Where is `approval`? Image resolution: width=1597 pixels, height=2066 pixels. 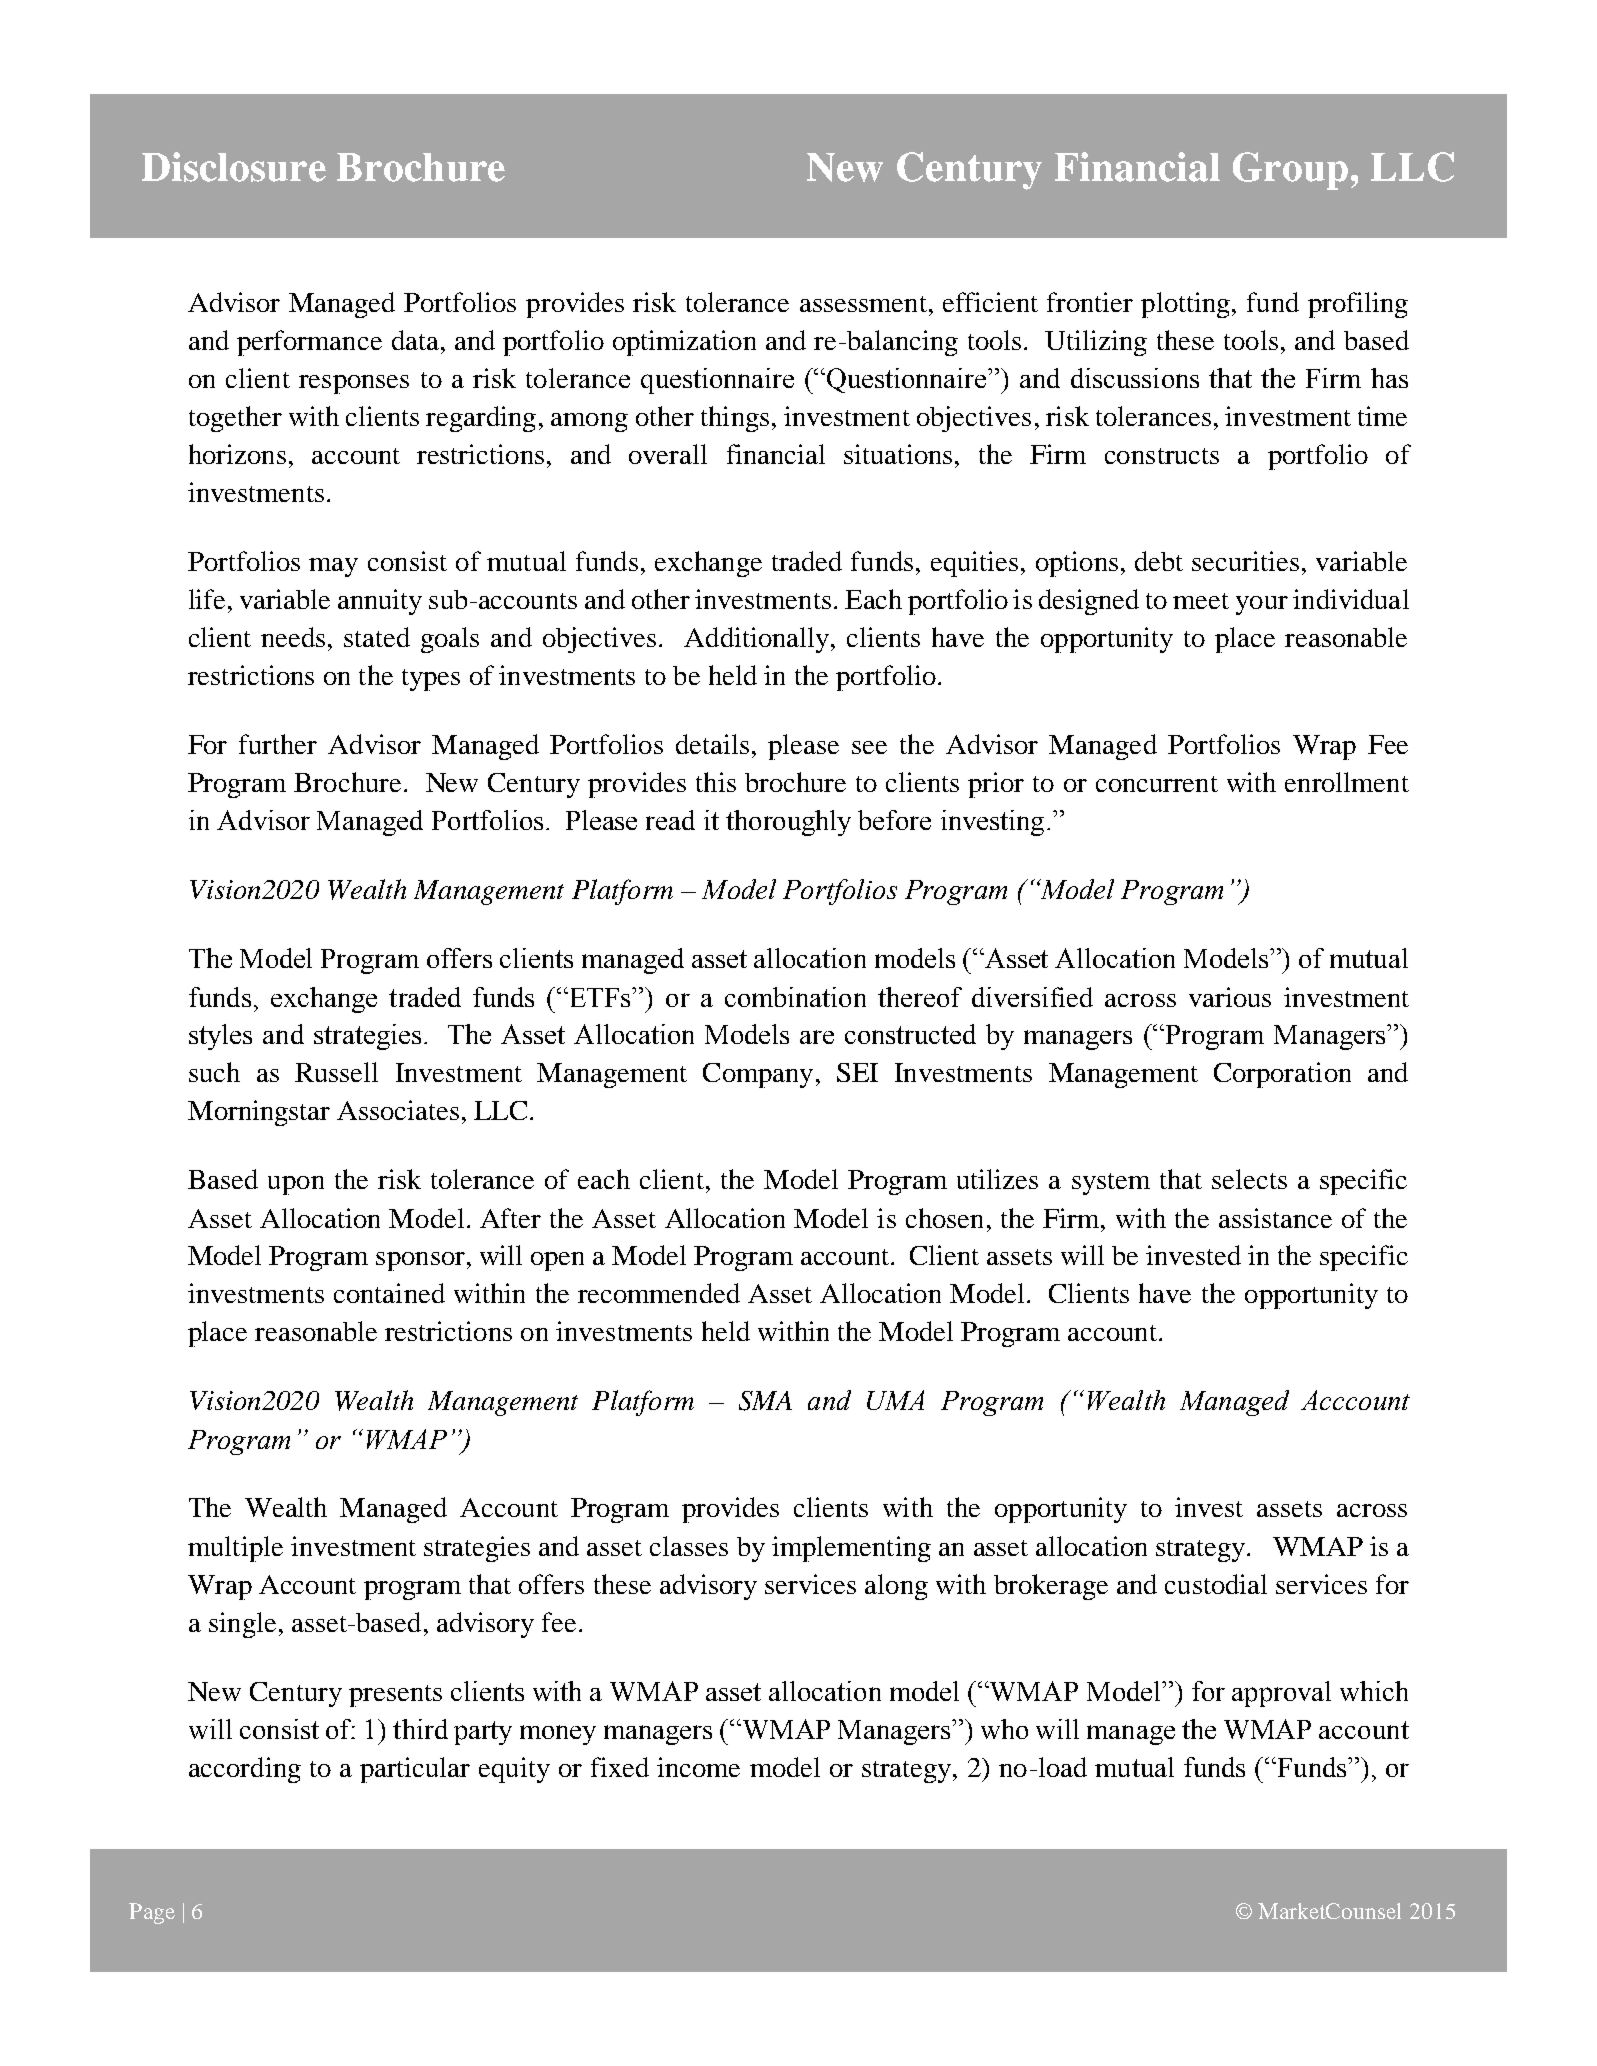 approval is located at coordinates (1281, 1694).
